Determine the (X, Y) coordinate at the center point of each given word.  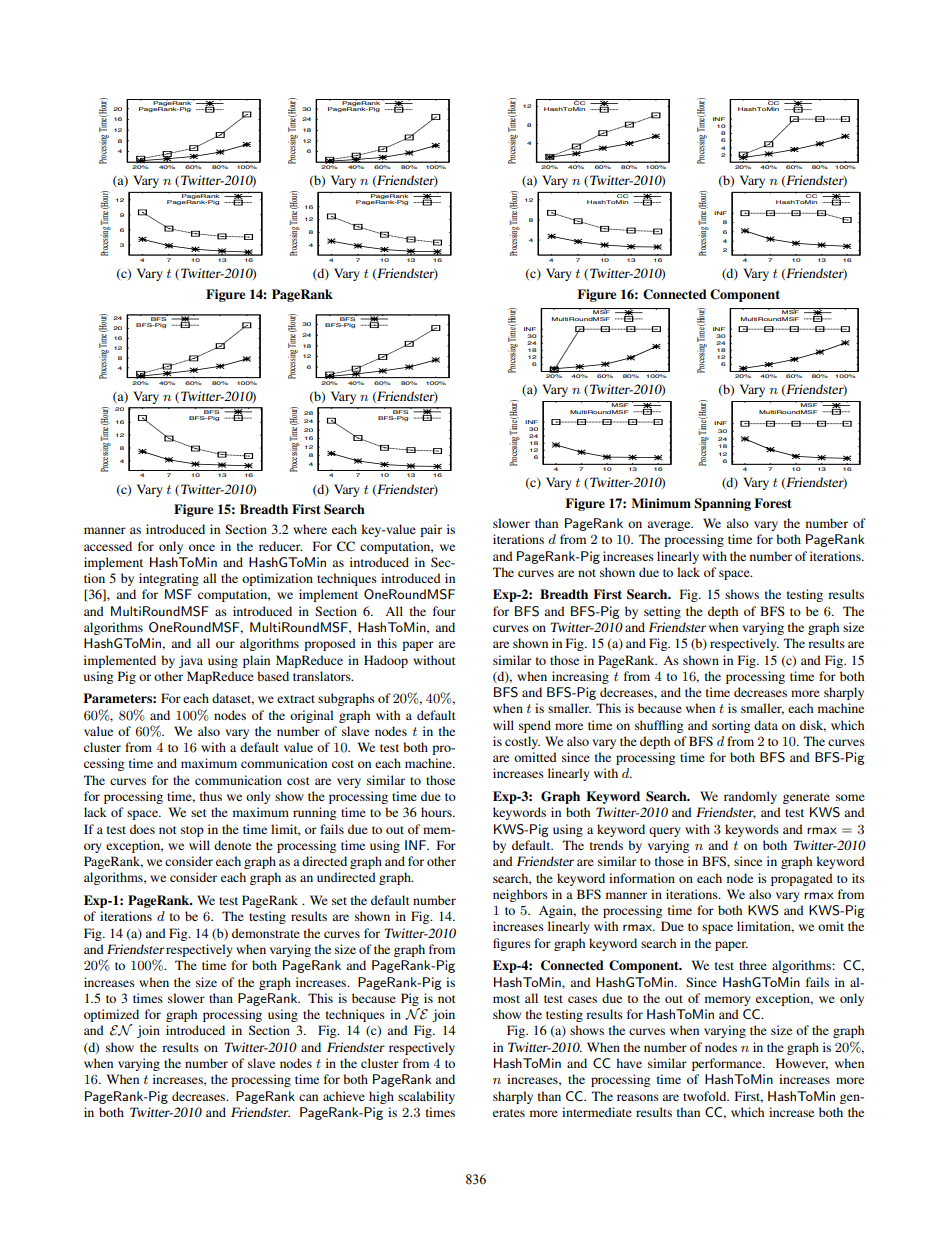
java (191, 661)
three (753, 965)
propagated (802, 879)
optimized (111, 1017)
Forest (772, 503)
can (308, 1097)
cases (582, 999)
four (444, 611)
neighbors (520, 895)
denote (232, 845)
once (202, 547)
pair (431, 530)
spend (535, 726)
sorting (731, 726)
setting (662, 612)
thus (211, 796)
